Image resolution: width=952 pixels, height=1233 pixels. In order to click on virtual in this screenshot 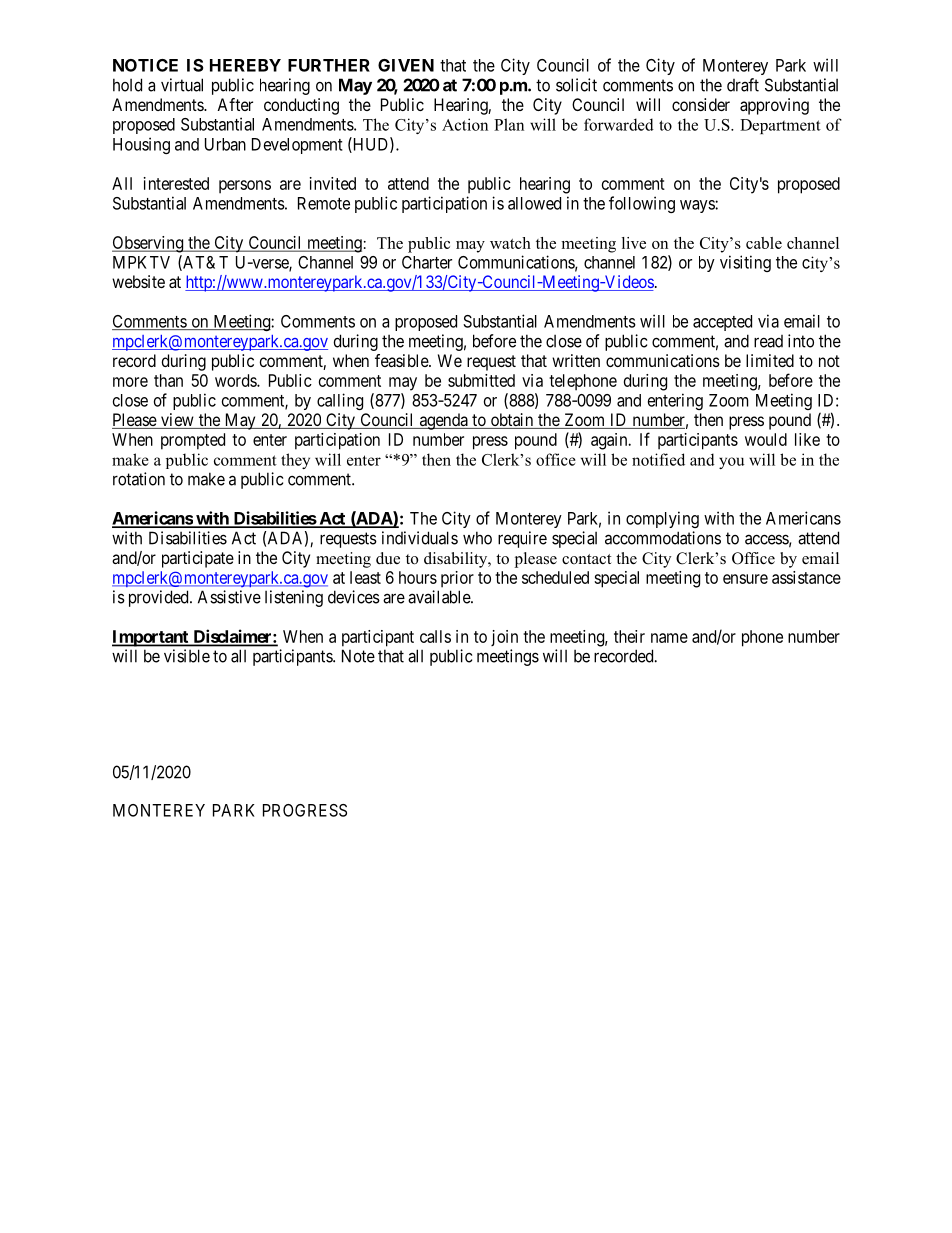, I will do `click(182, 85)`.
